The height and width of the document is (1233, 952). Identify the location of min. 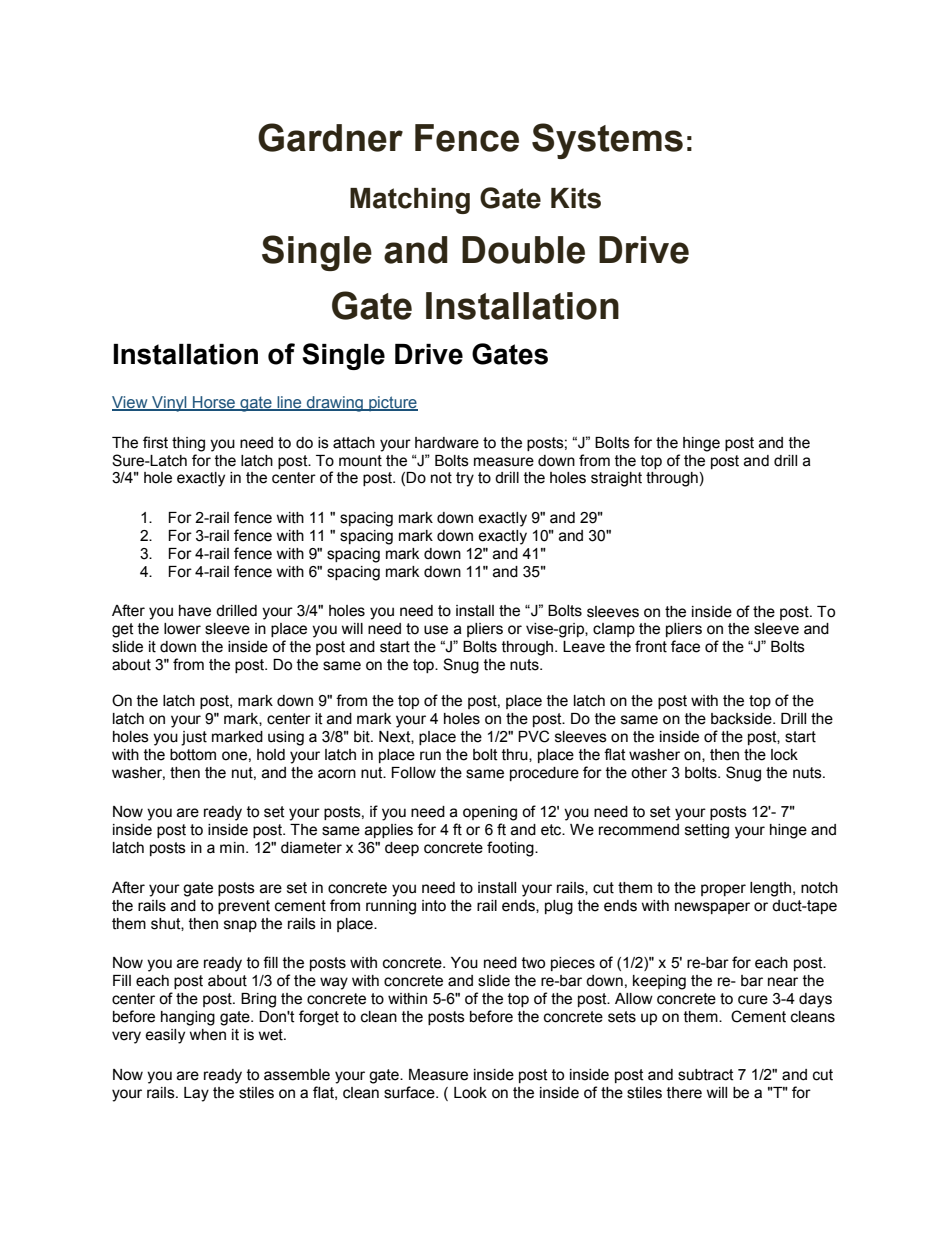
(233, 847).
